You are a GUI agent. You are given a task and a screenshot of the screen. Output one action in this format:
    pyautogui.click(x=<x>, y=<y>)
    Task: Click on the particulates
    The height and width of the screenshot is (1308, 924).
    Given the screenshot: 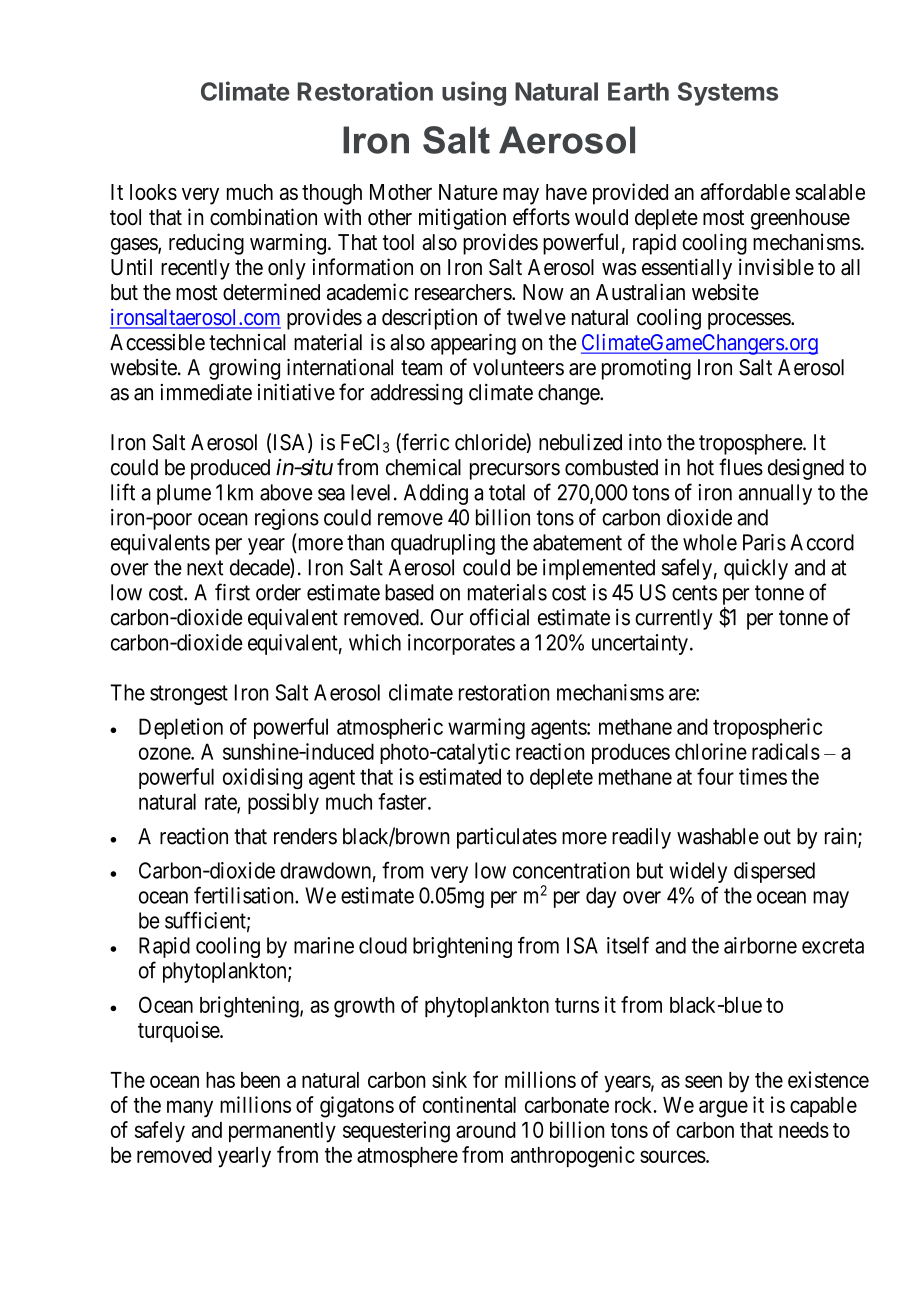 What is the action you would take?
    pyautogui.click(x=507, y=838)
